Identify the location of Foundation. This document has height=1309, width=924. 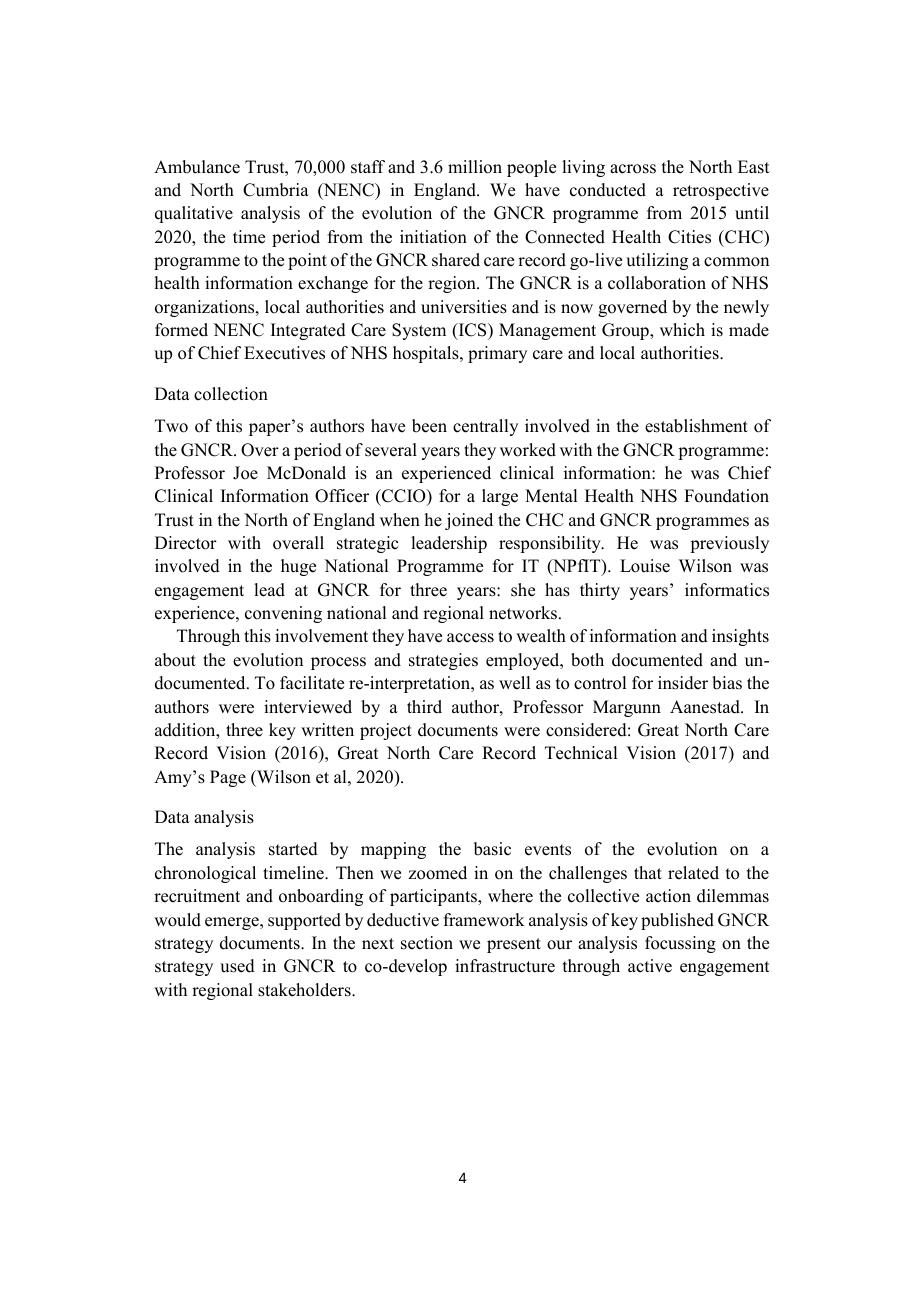
(726, 496).
